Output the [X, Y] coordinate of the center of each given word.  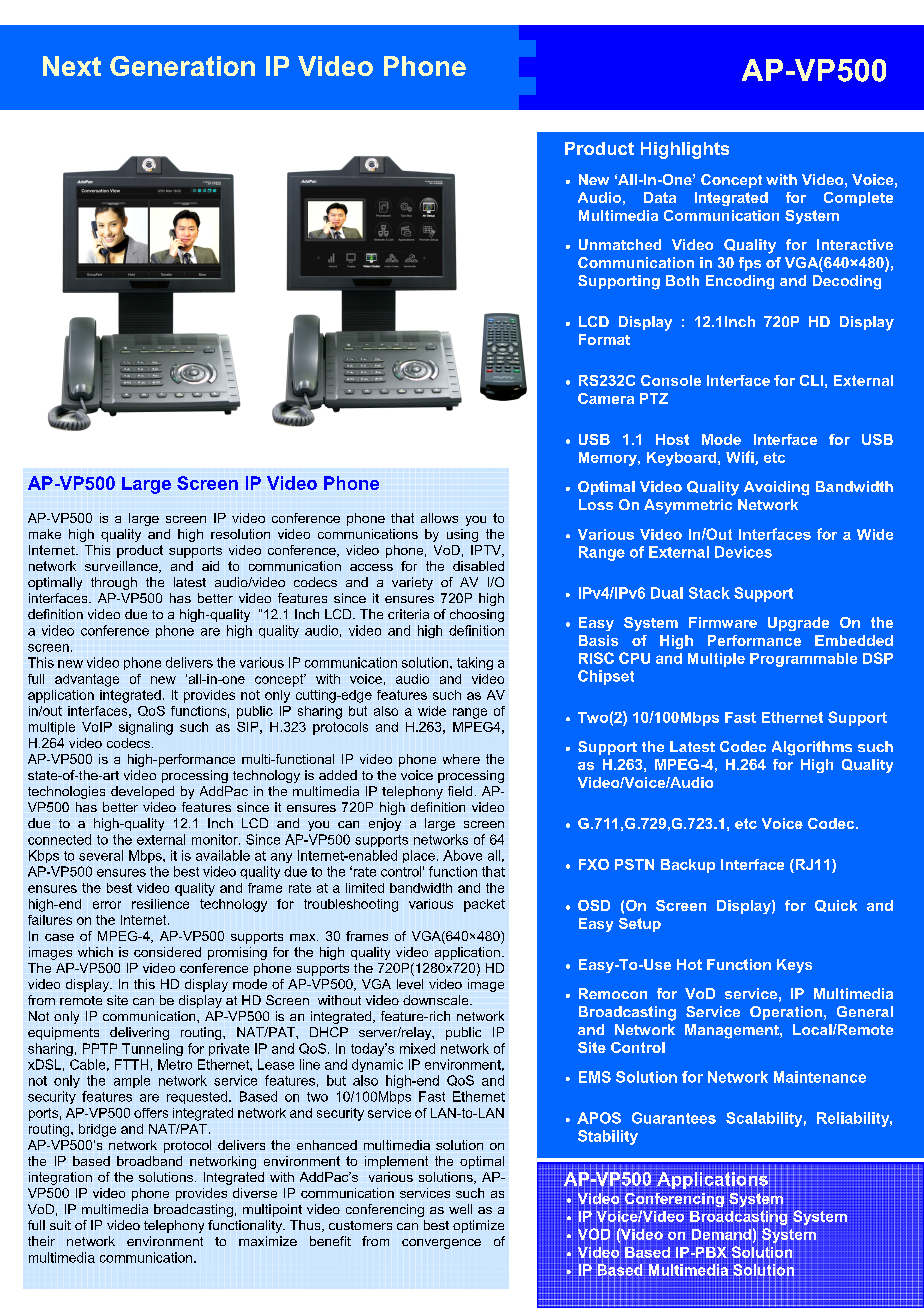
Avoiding [776, 488]
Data [660, 197]
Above [462, 855]
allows [439, 518]
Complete [858, 199]
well [460, 1209]
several [101, 855]
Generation [182, 66]
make [45, 534]
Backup [688, 866]
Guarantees [674, 1118]
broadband [149, 1161]
